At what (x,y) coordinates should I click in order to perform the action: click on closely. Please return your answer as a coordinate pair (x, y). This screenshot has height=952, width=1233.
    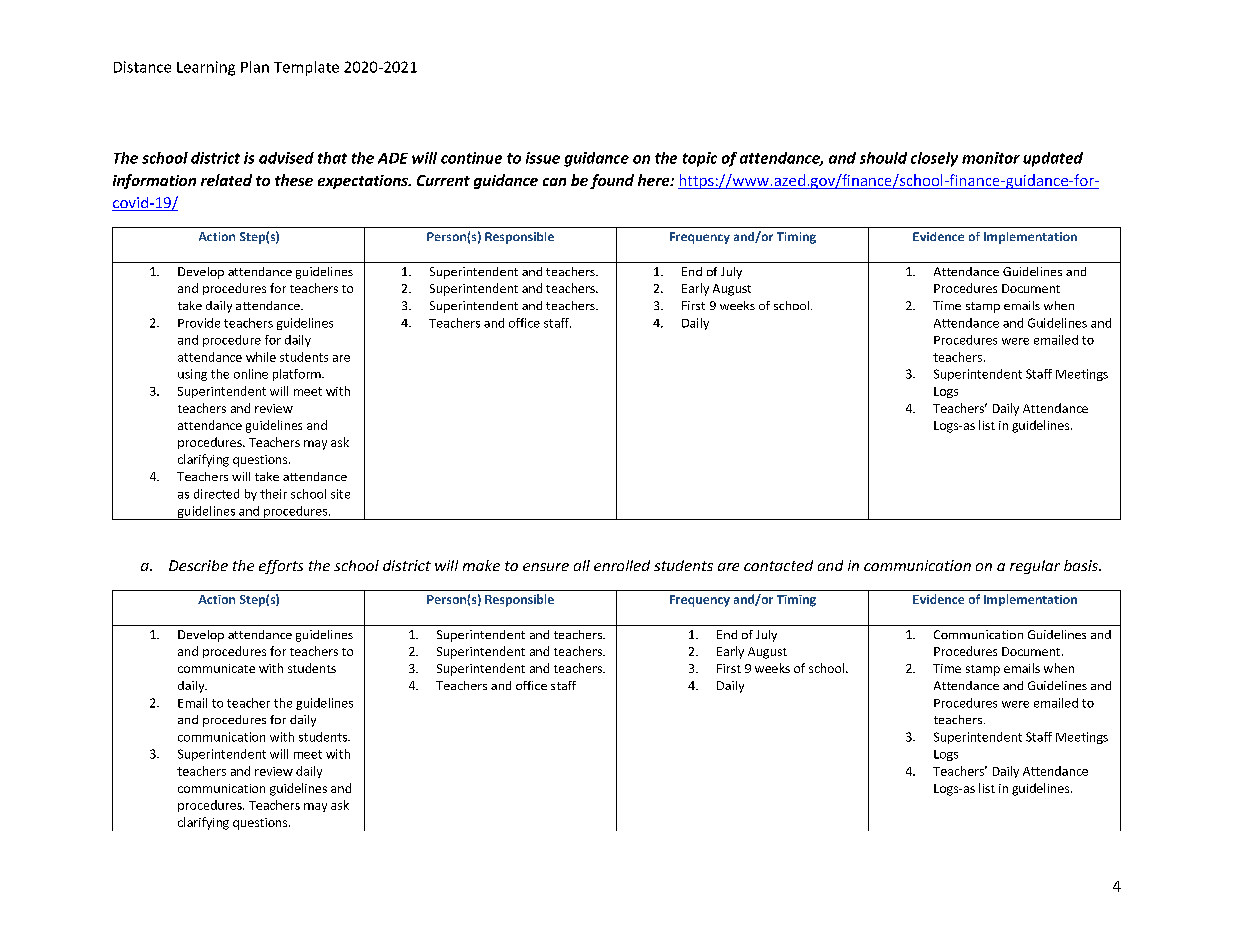
    Looking at the image, I should click on (934, 159).
